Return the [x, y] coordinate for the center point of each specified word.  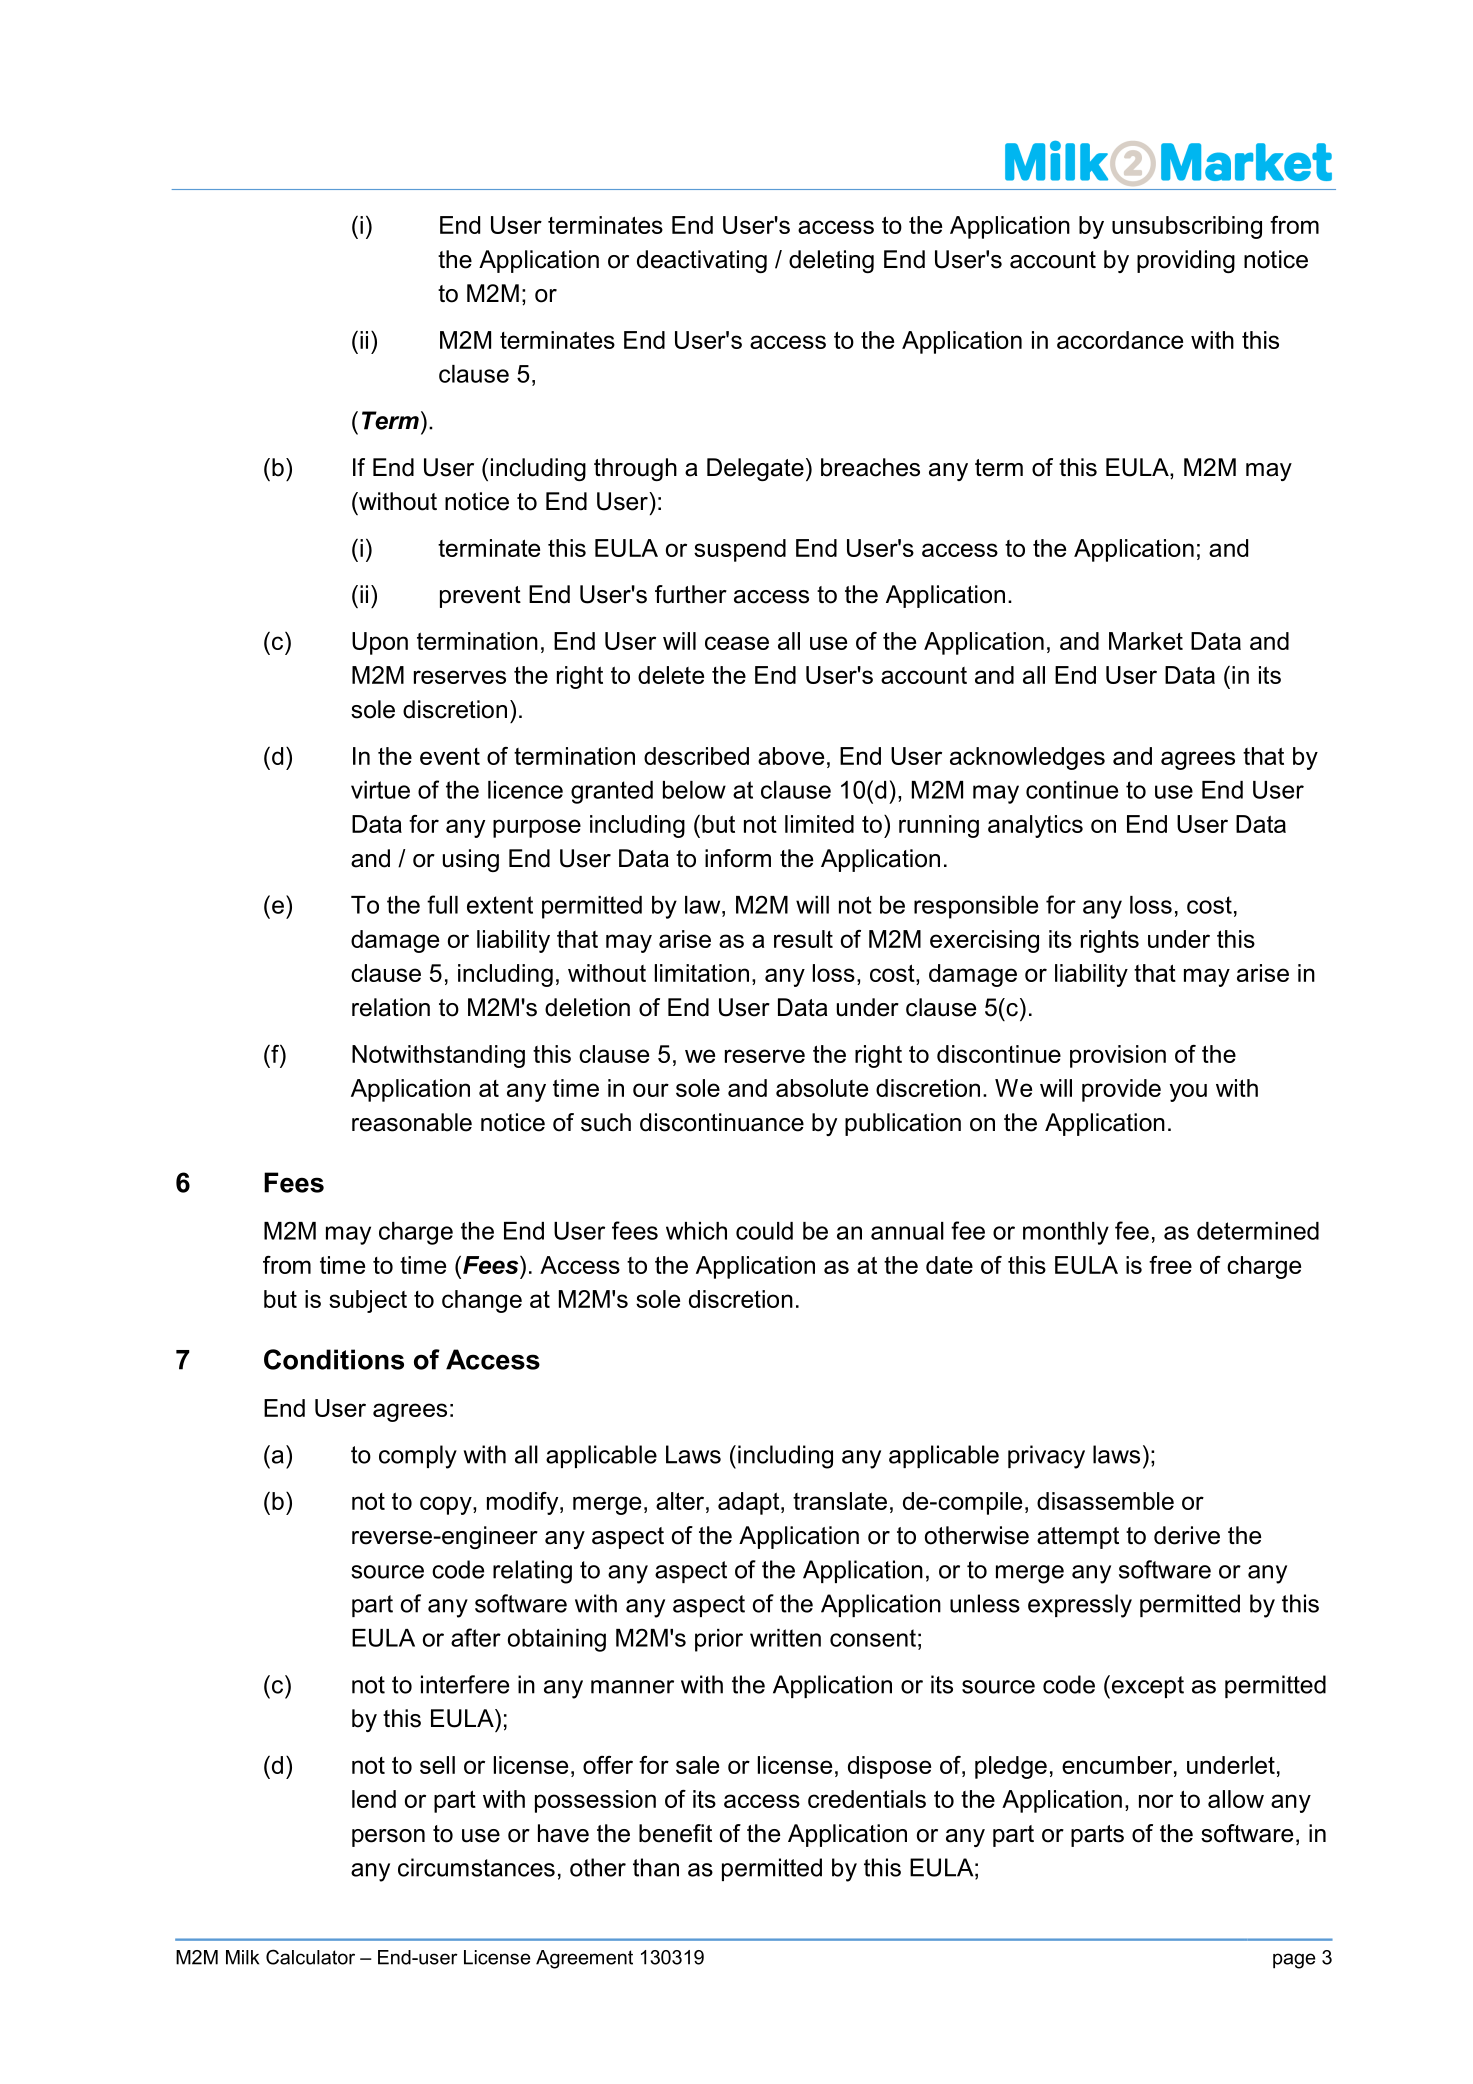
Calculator [310, 1957]
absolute [822, 1088]
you [1188, 1092]
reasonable [412, 1122]
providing [1186, 261]
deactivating [702, 261]
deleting [831, 261]
